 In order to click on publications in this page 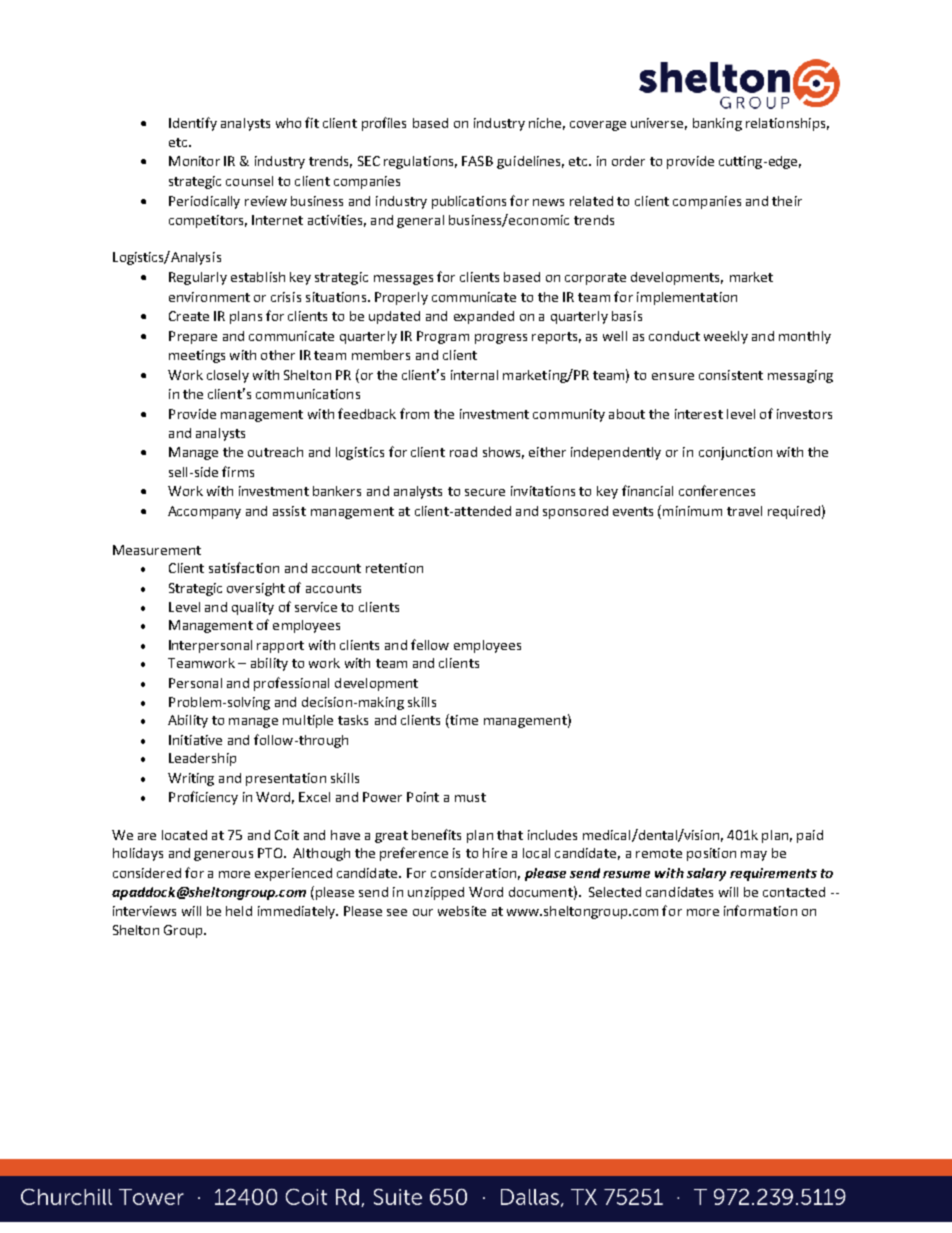, I will do `click(469, 202)`.
